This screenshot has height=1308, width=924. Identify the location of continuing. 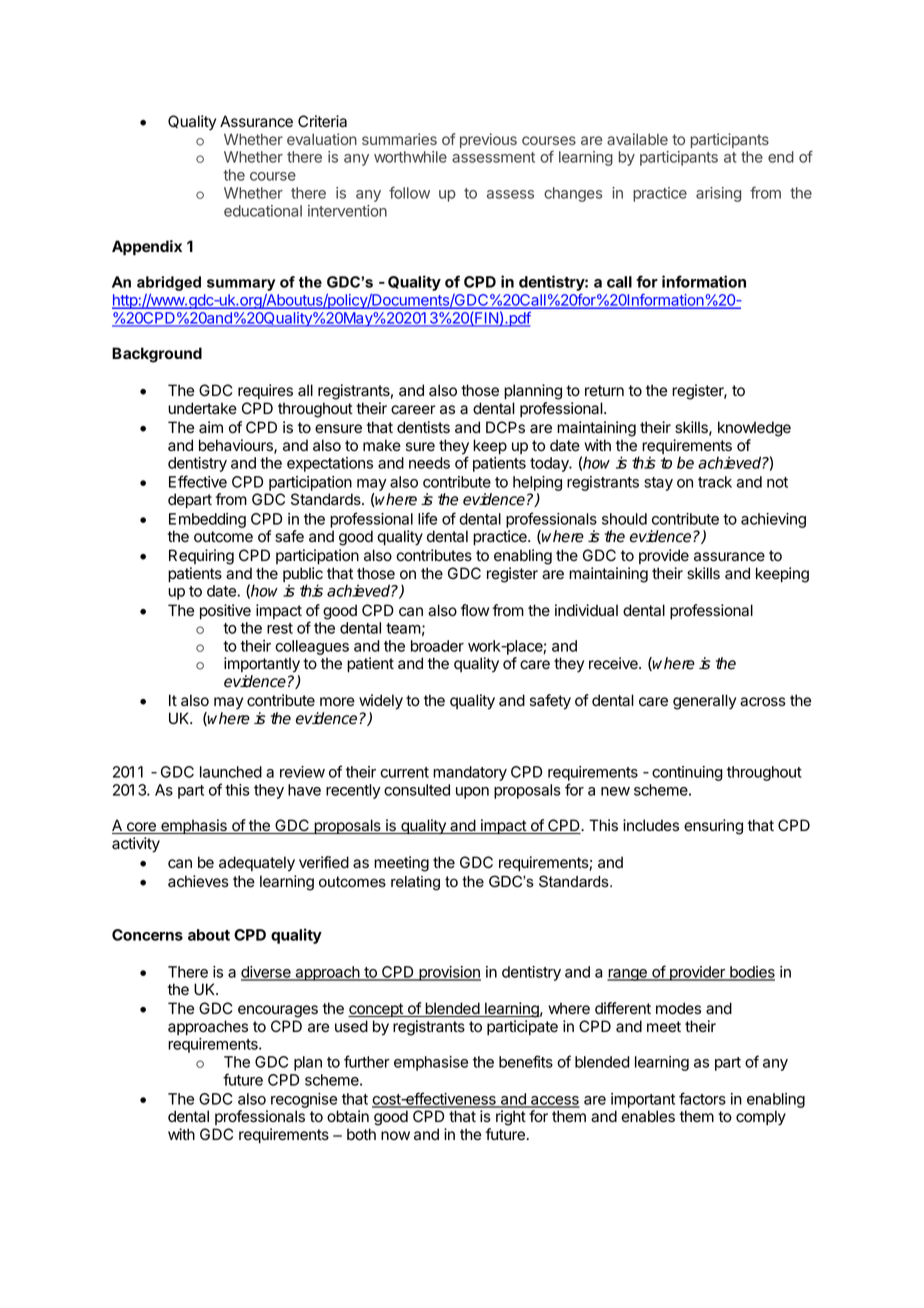
(687, 773).
